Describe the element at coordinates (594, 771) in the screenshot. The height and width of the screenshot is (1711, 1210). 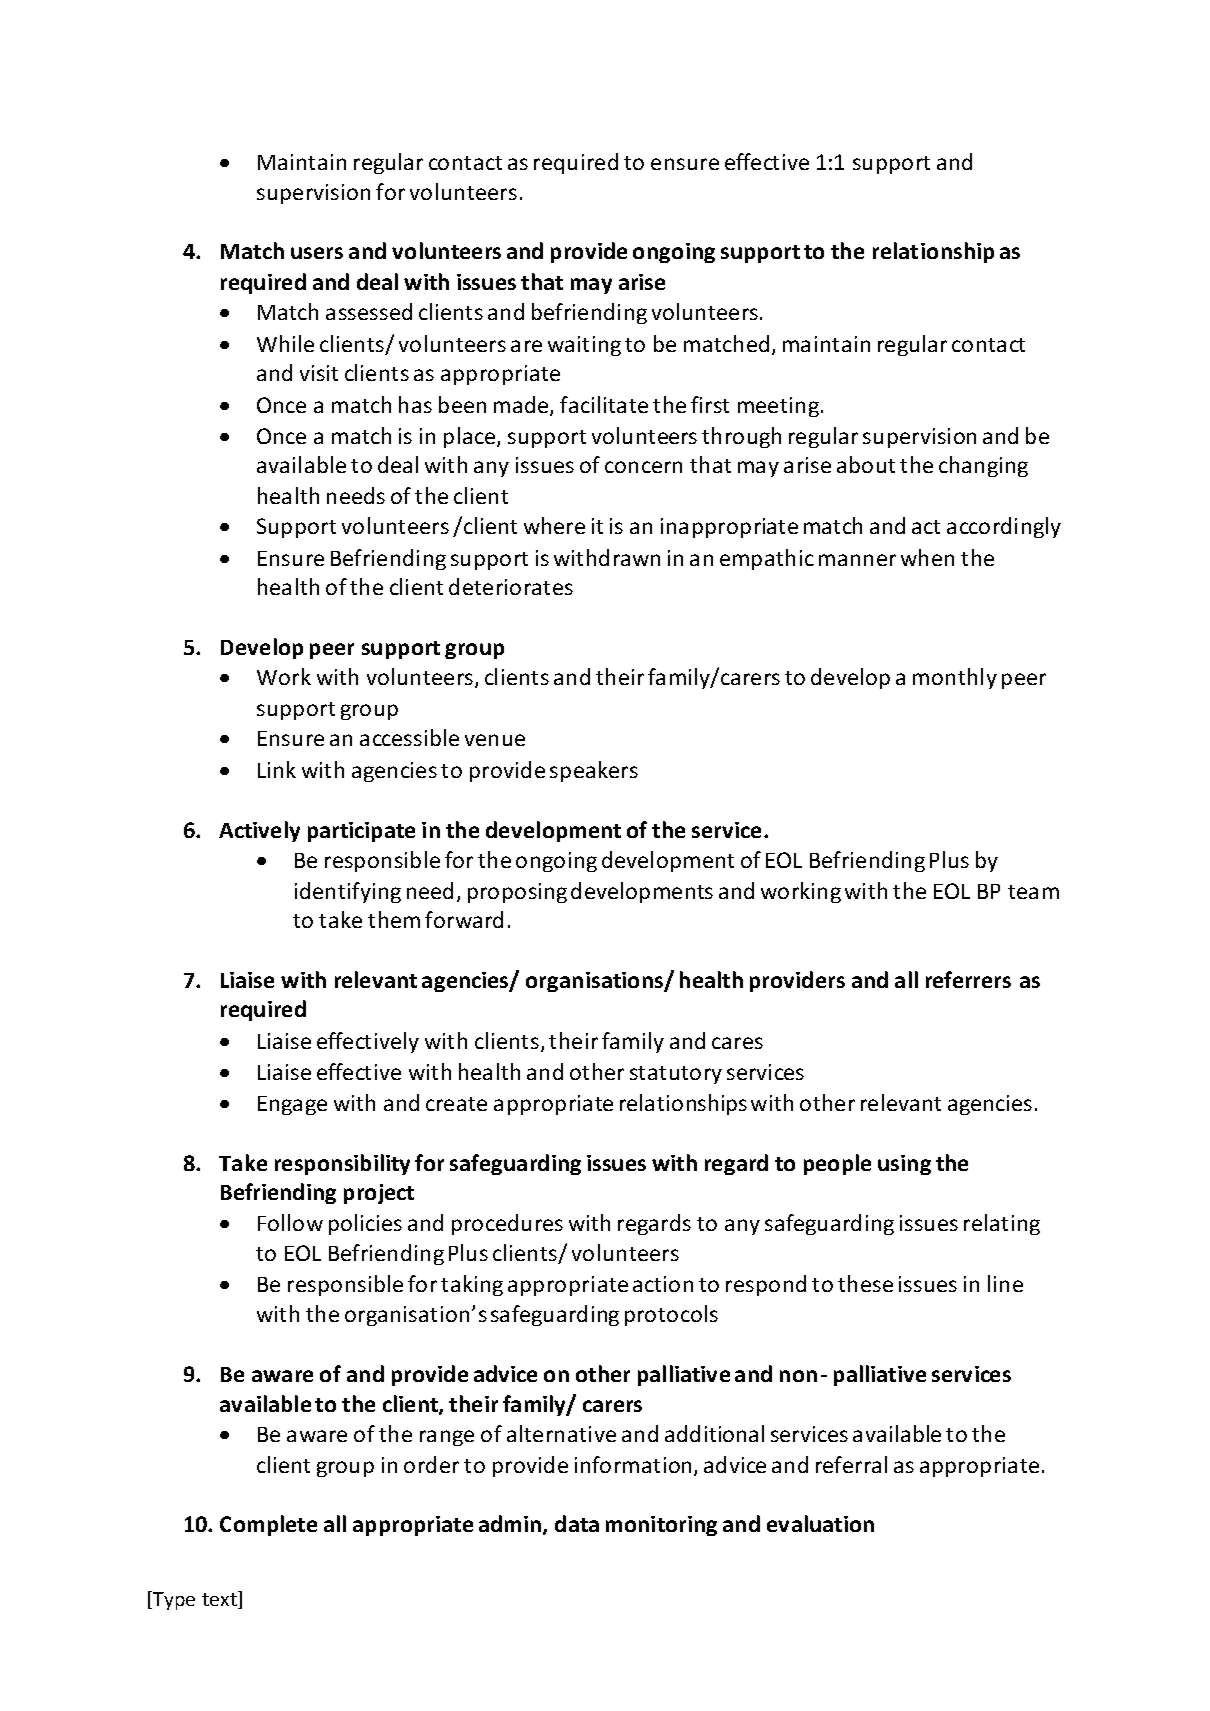
I see `speakers` at that location.
